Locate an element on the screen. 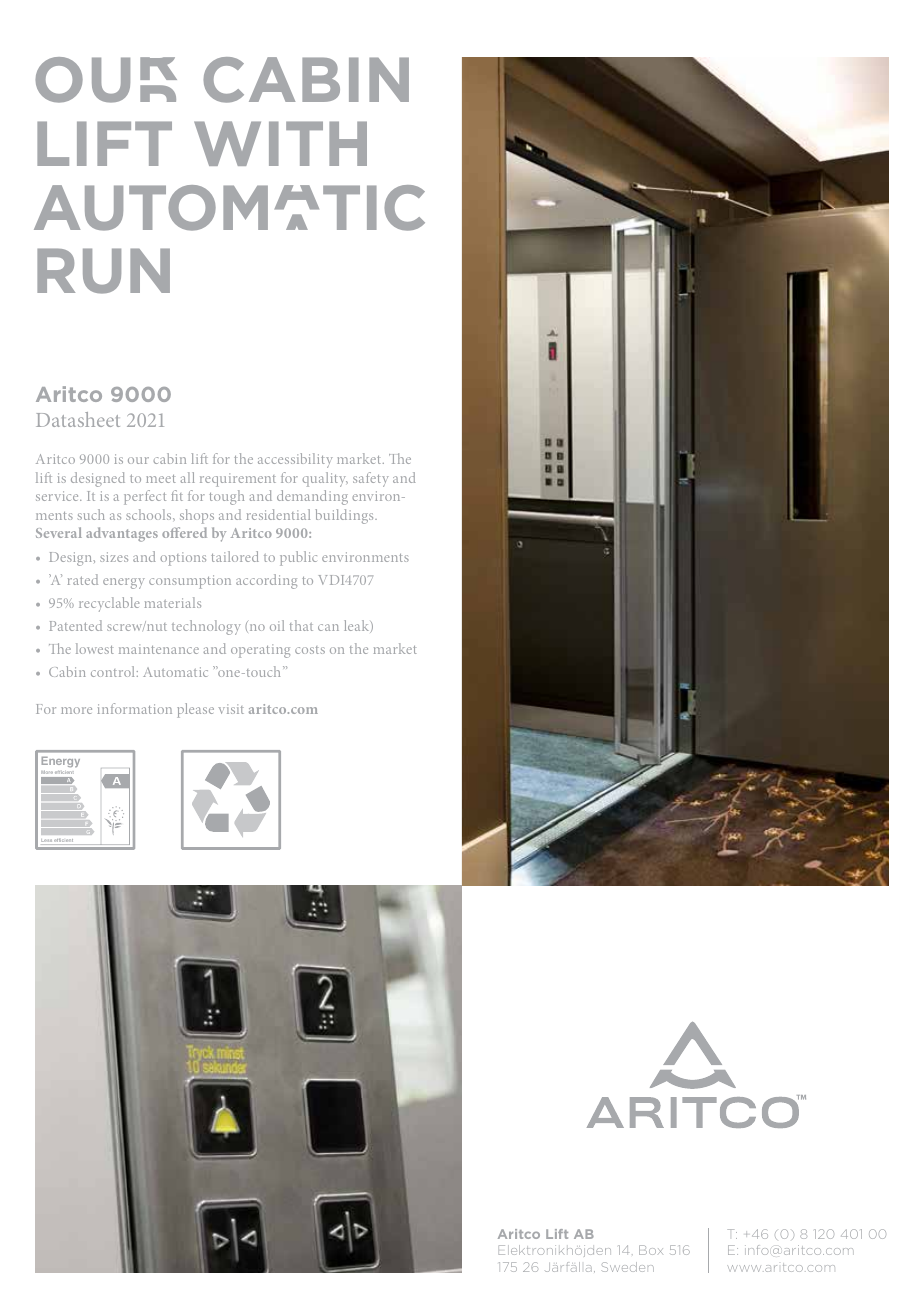 The image size is (924, 1308). visit is located at coordinates (231, 709).
